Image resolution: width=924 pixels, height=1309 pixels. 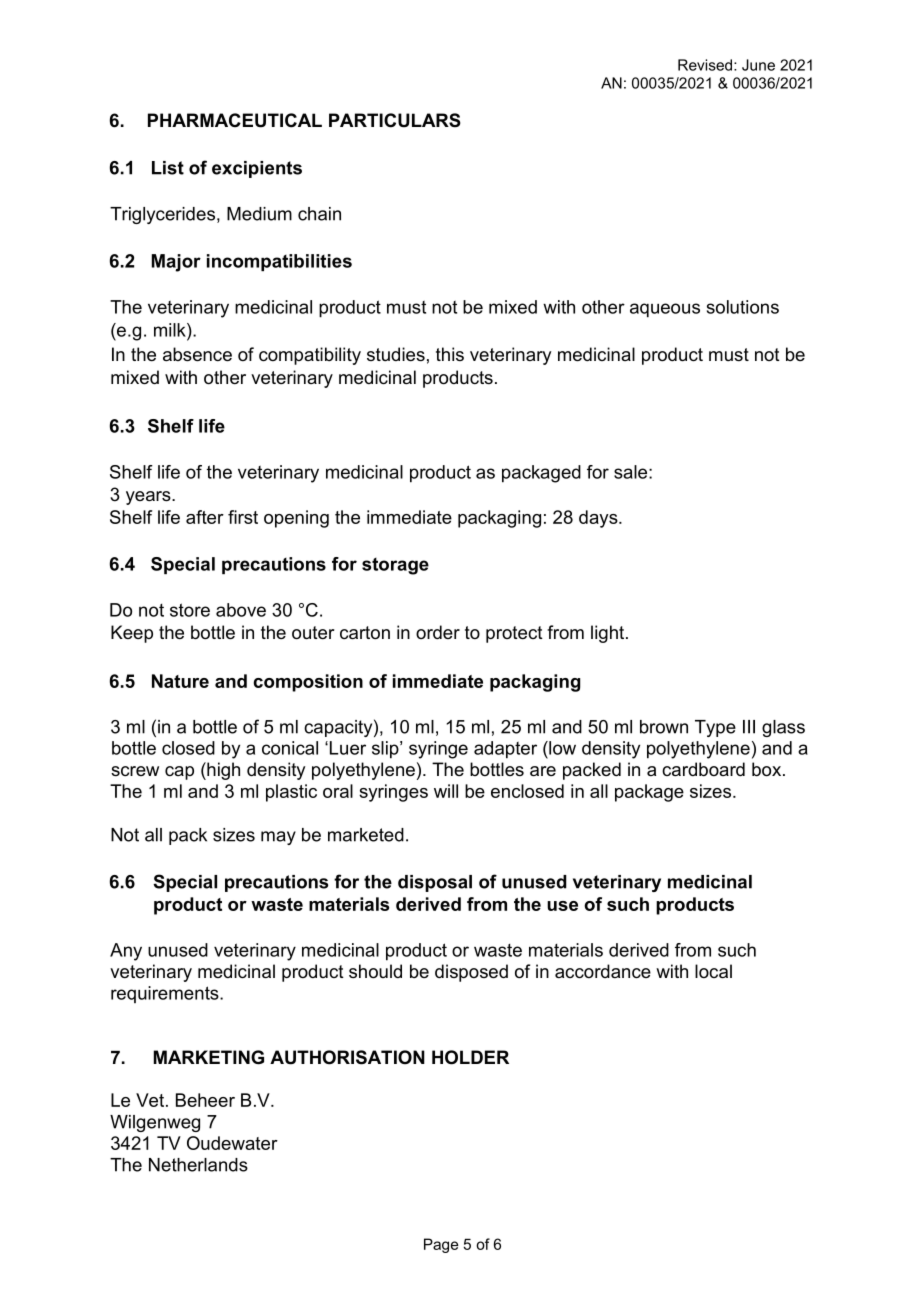 What do you see at coordinates (235, 120) in the screenshot?
I see `PHARMACEUTICAL` at bounding box center [235, 120].
